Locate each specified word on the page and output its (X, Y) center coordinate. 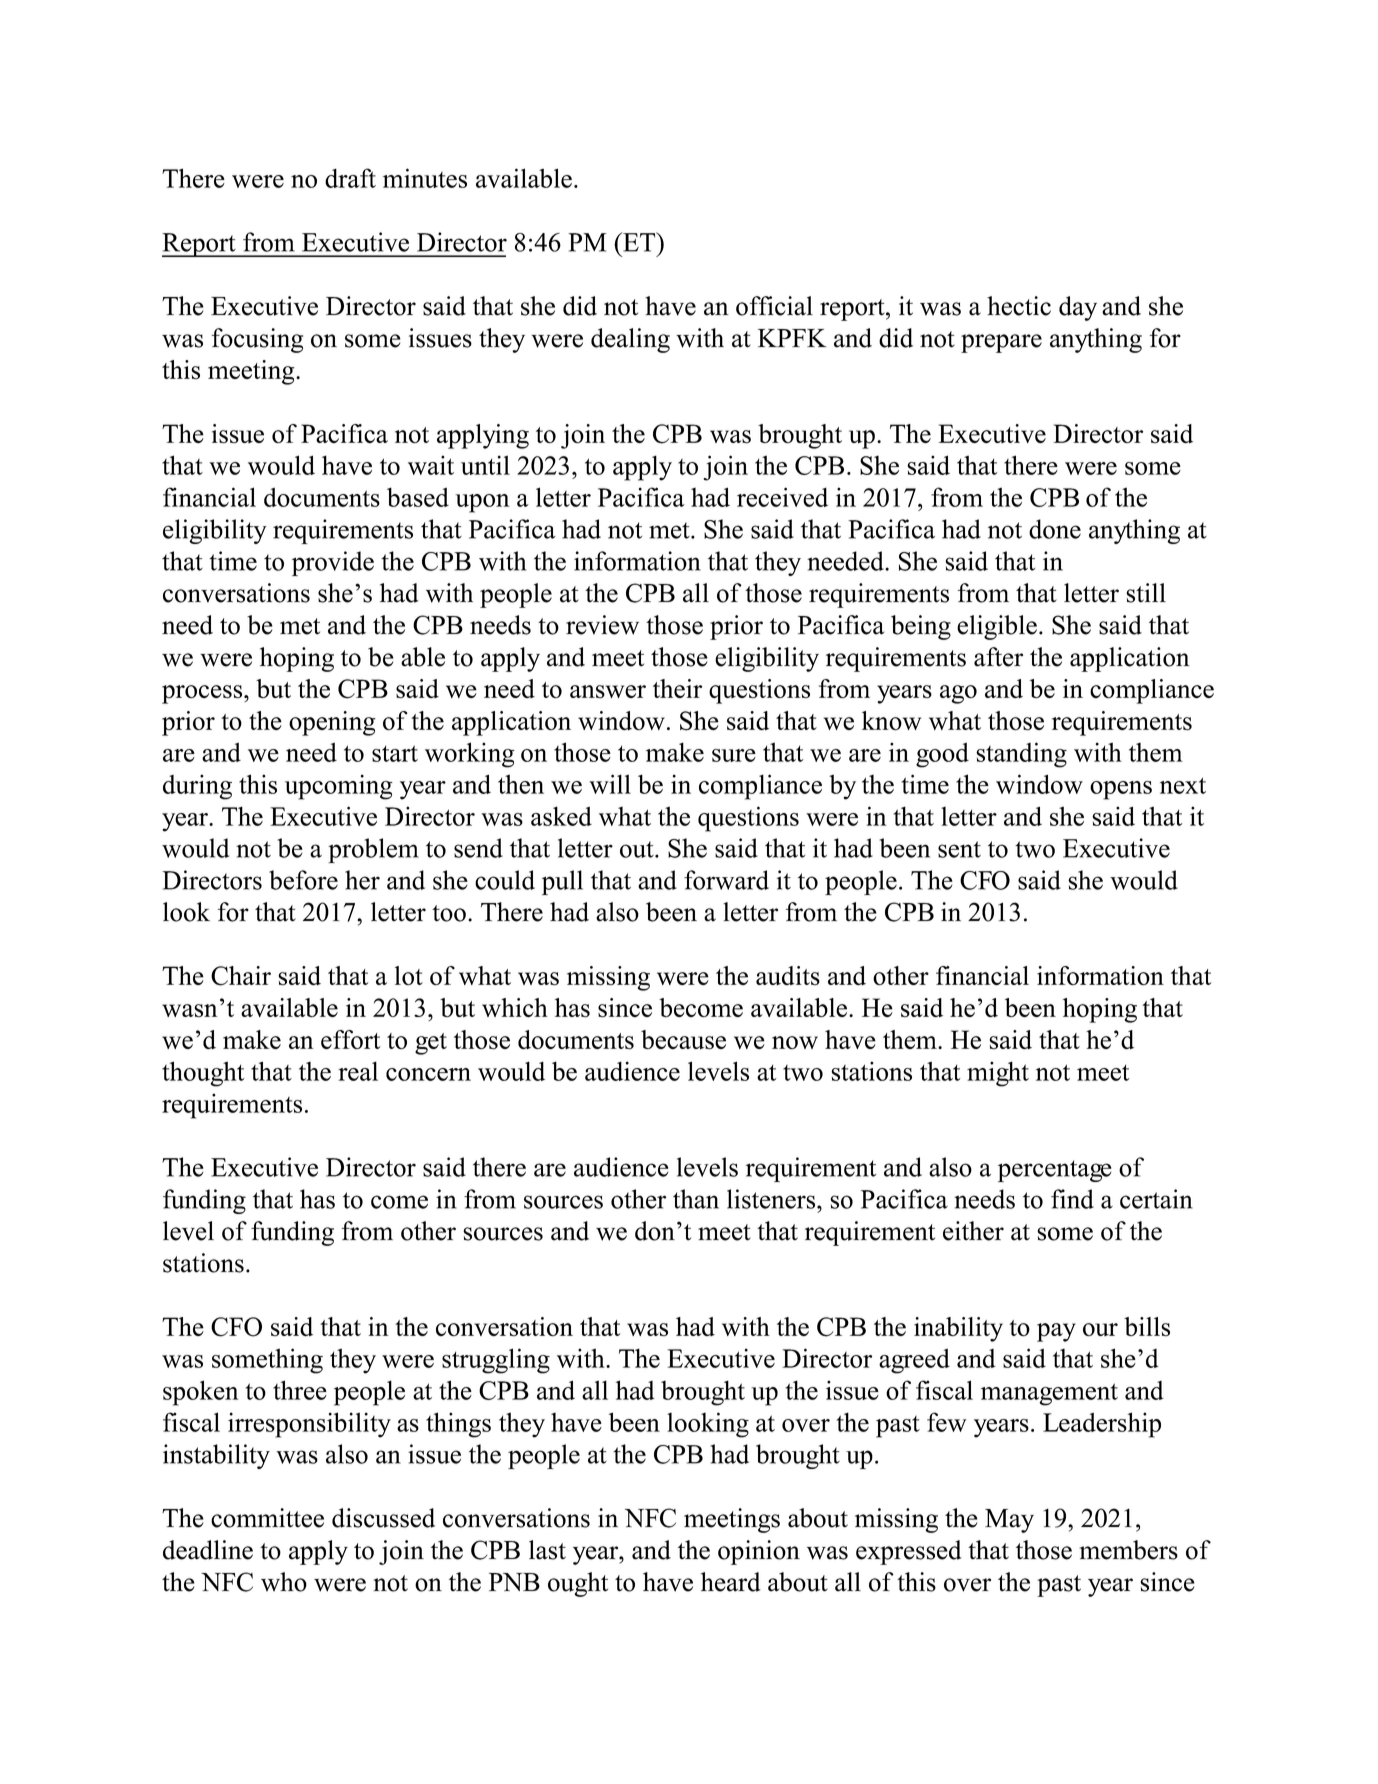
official (774, 306)
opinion (759, 1552)
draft (350, 178)
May (1009, 1521)
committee (267, 1518)
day (1078, 308)
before (303, 880)
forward (726, 880)
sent (959, 849)
